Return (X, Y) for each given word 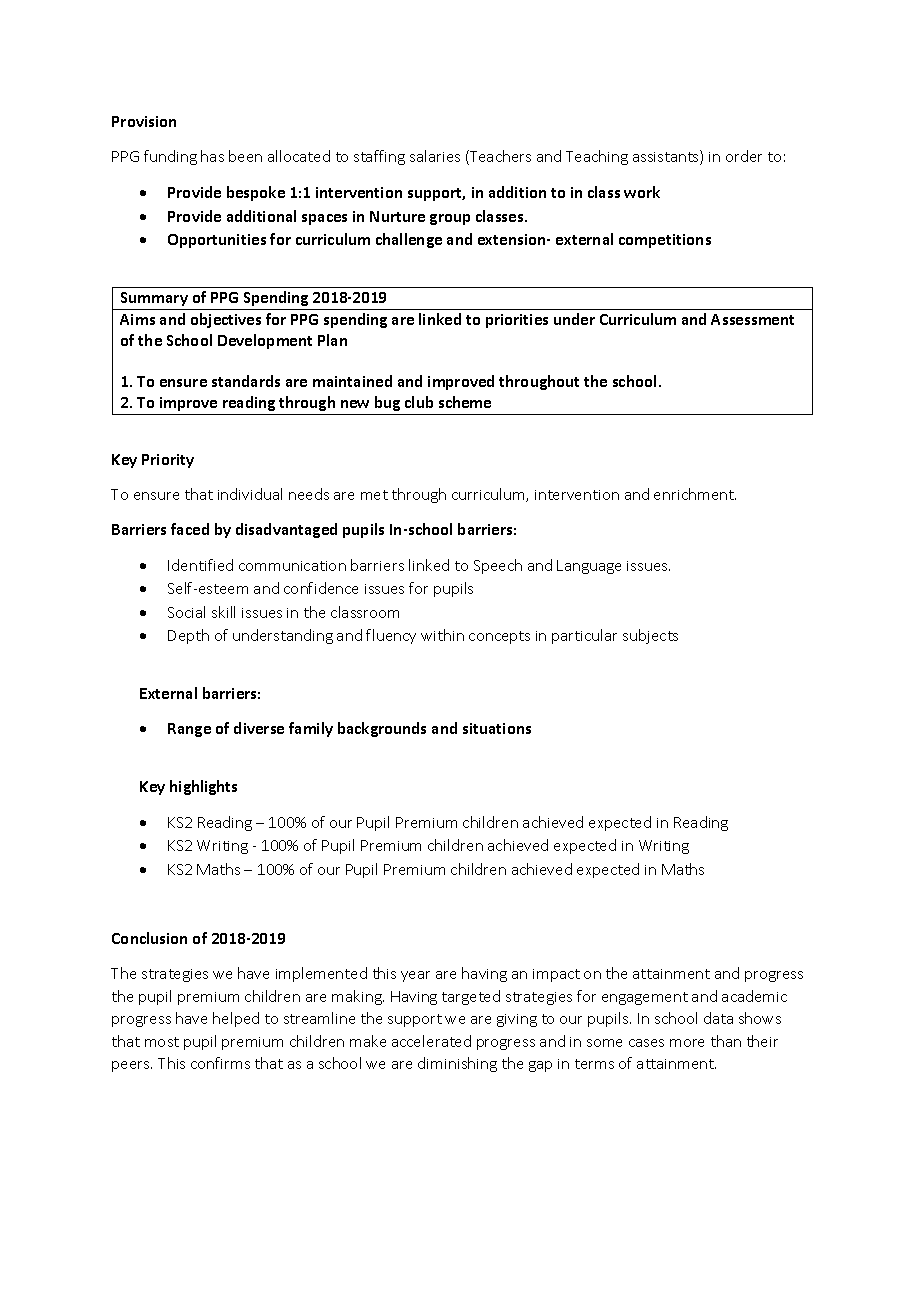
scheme (465, 402)
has (212, 156)
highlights (203, 787)
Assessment (752, 319)
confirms (220, 1063)
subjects (650, 636)
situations (497, 728)
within (442, 635)
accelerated (431, 1041)
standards (246, 381)
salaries (435, 156)
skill (223, 612)
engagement (645, 998)
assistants (667, 157)
